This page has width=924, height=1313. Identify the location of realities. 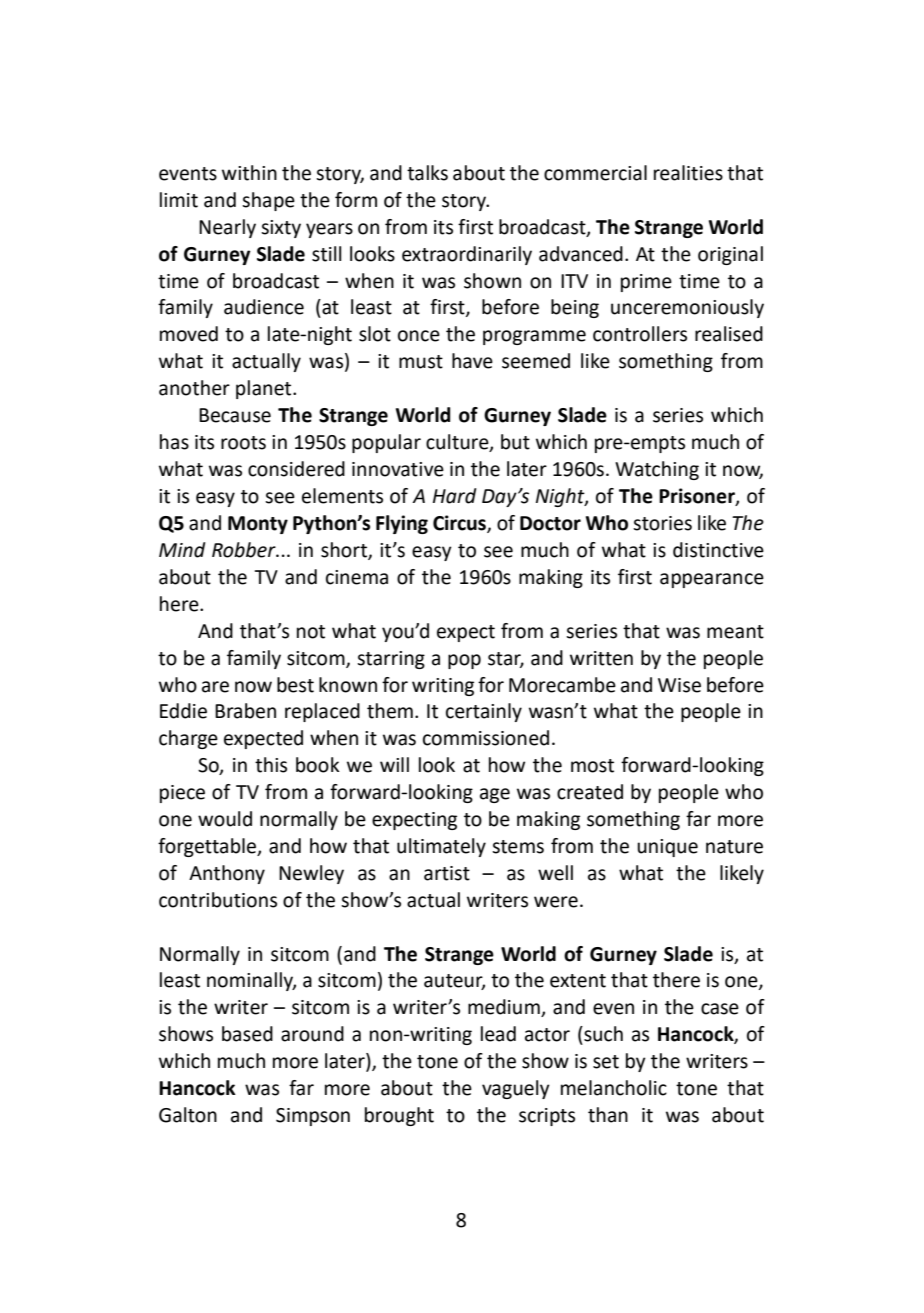
(688, 173).
